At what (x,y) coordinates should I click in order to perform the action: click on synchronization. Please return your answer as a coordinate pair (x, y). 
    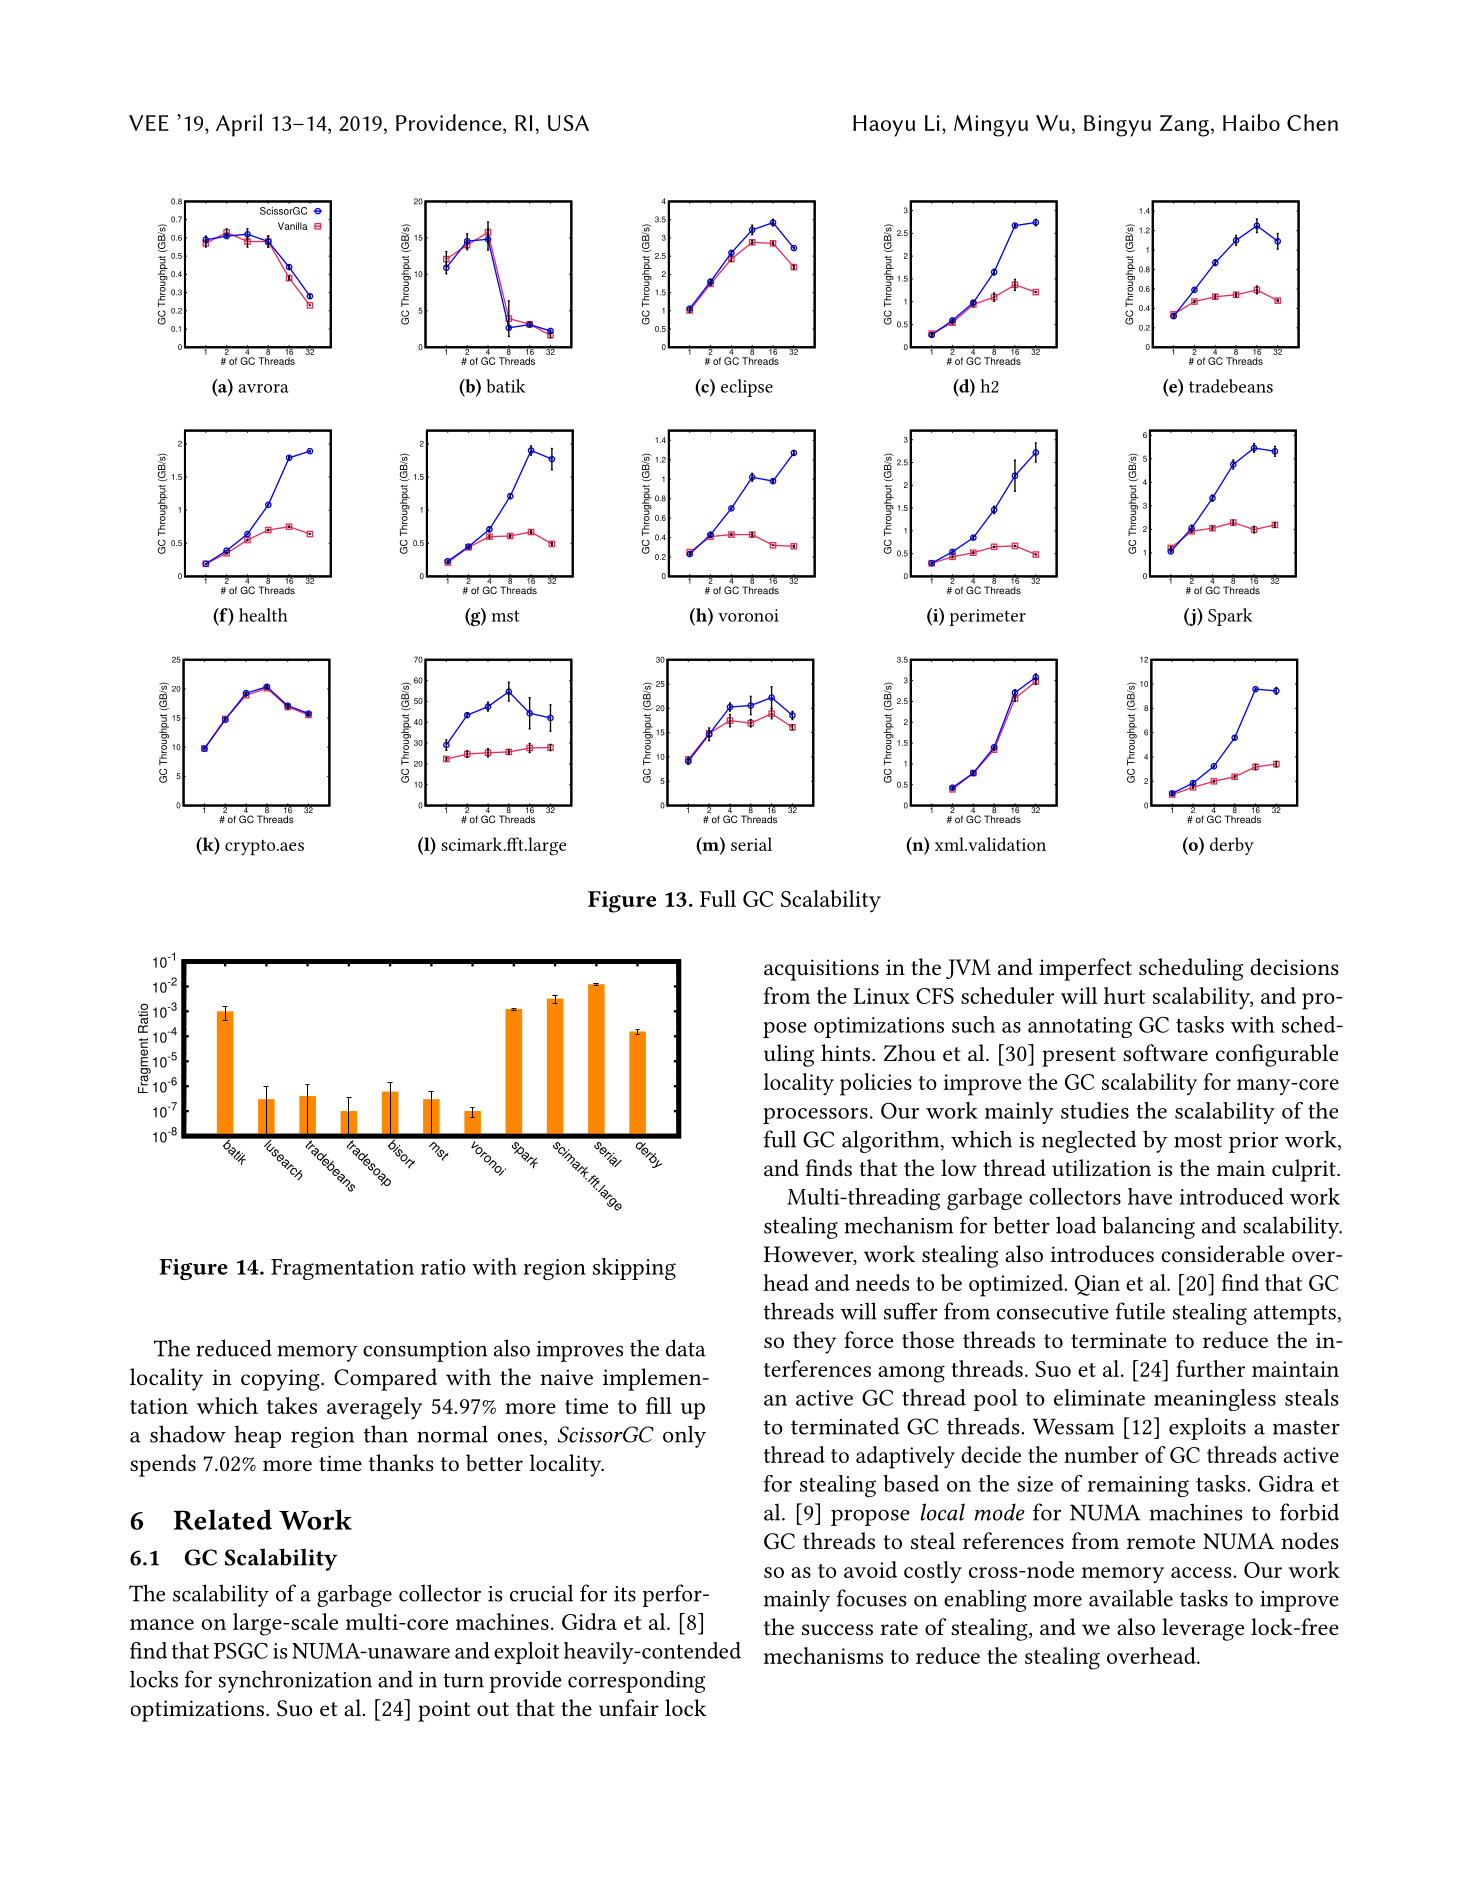
    Looking at the image, I should click on (295, 1681).
